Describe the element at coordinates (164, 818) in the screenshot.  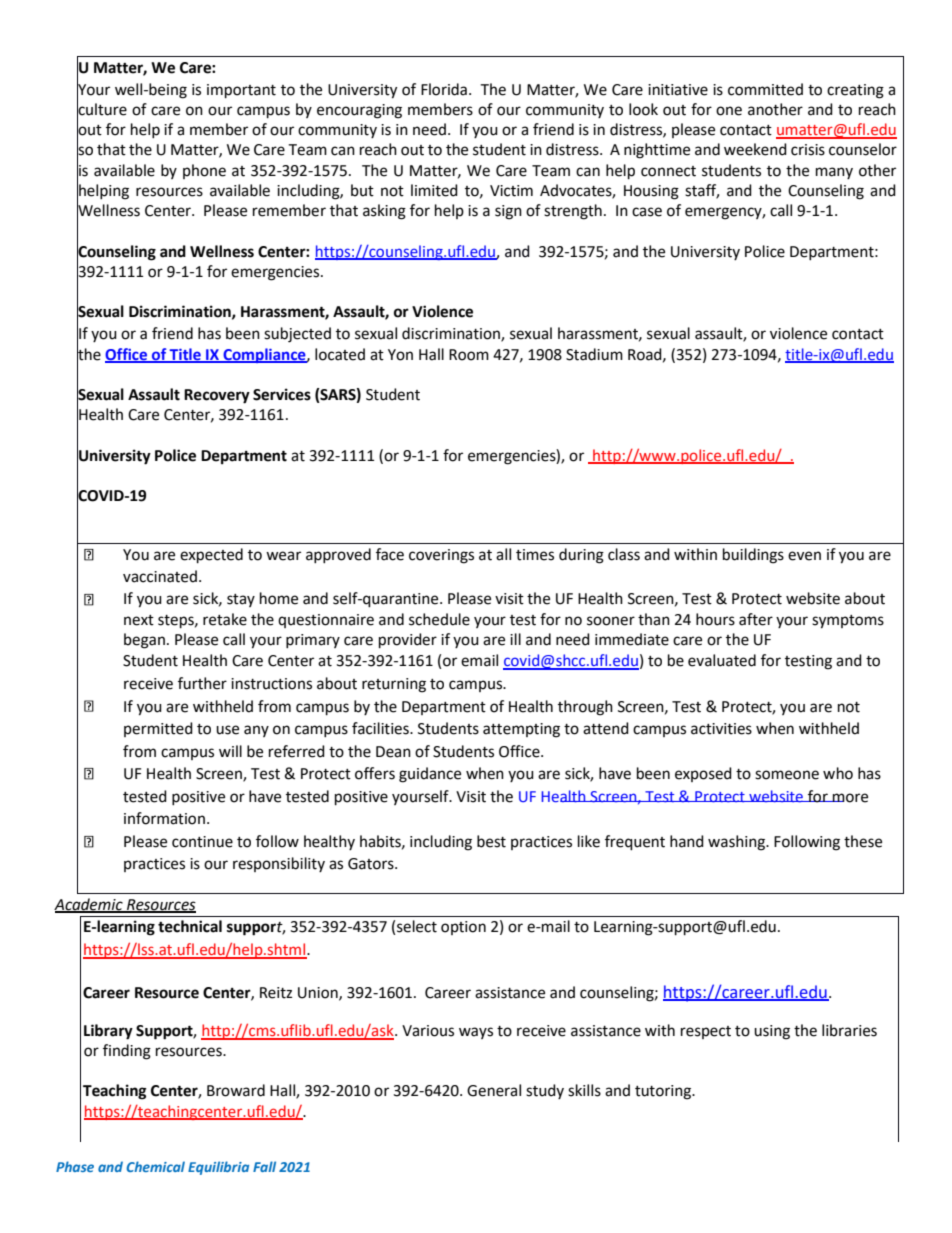
I see `information` at that location.
